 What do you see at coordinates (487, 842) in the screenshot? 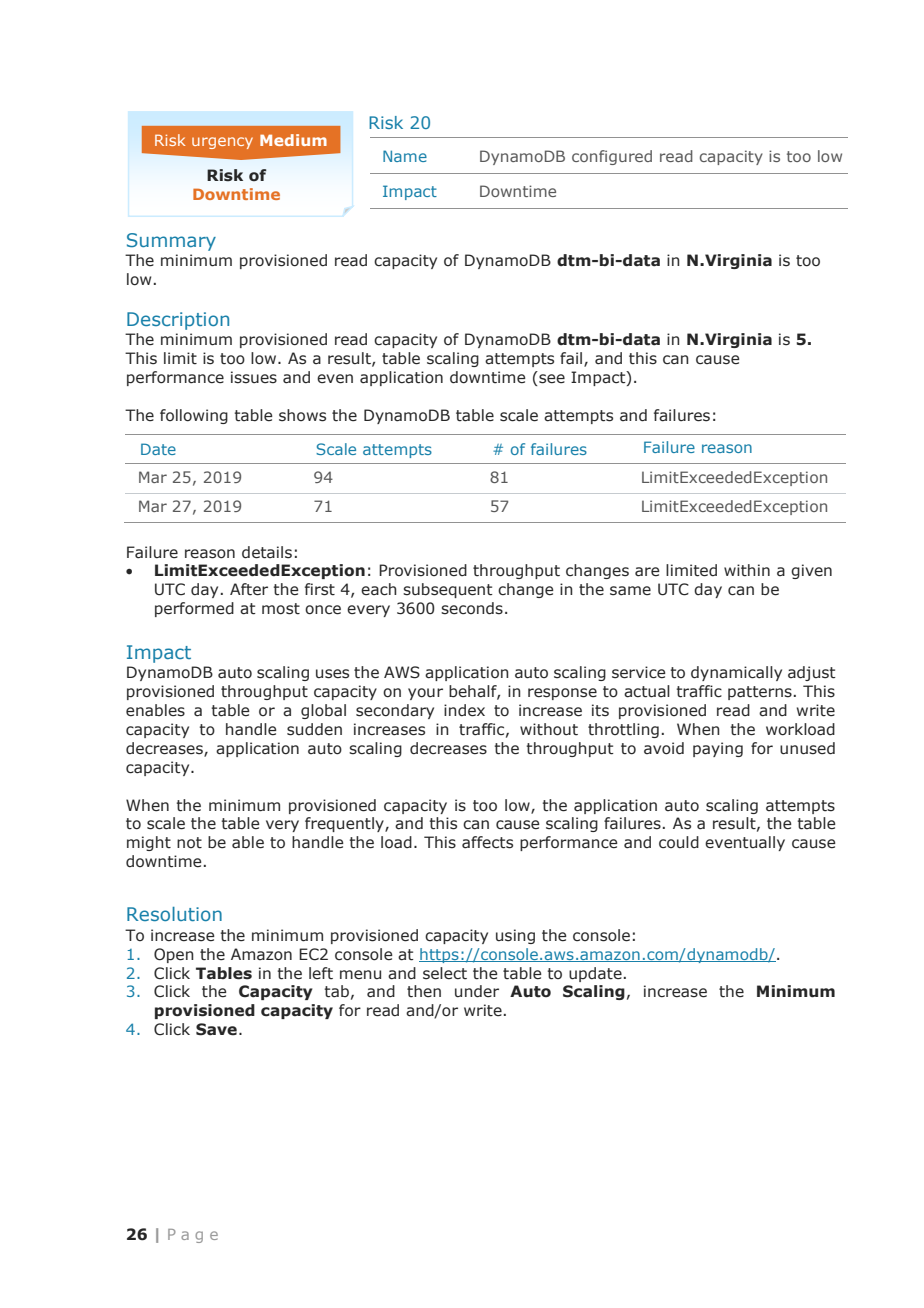
I see `affects` at bounding box center [487, 842].
